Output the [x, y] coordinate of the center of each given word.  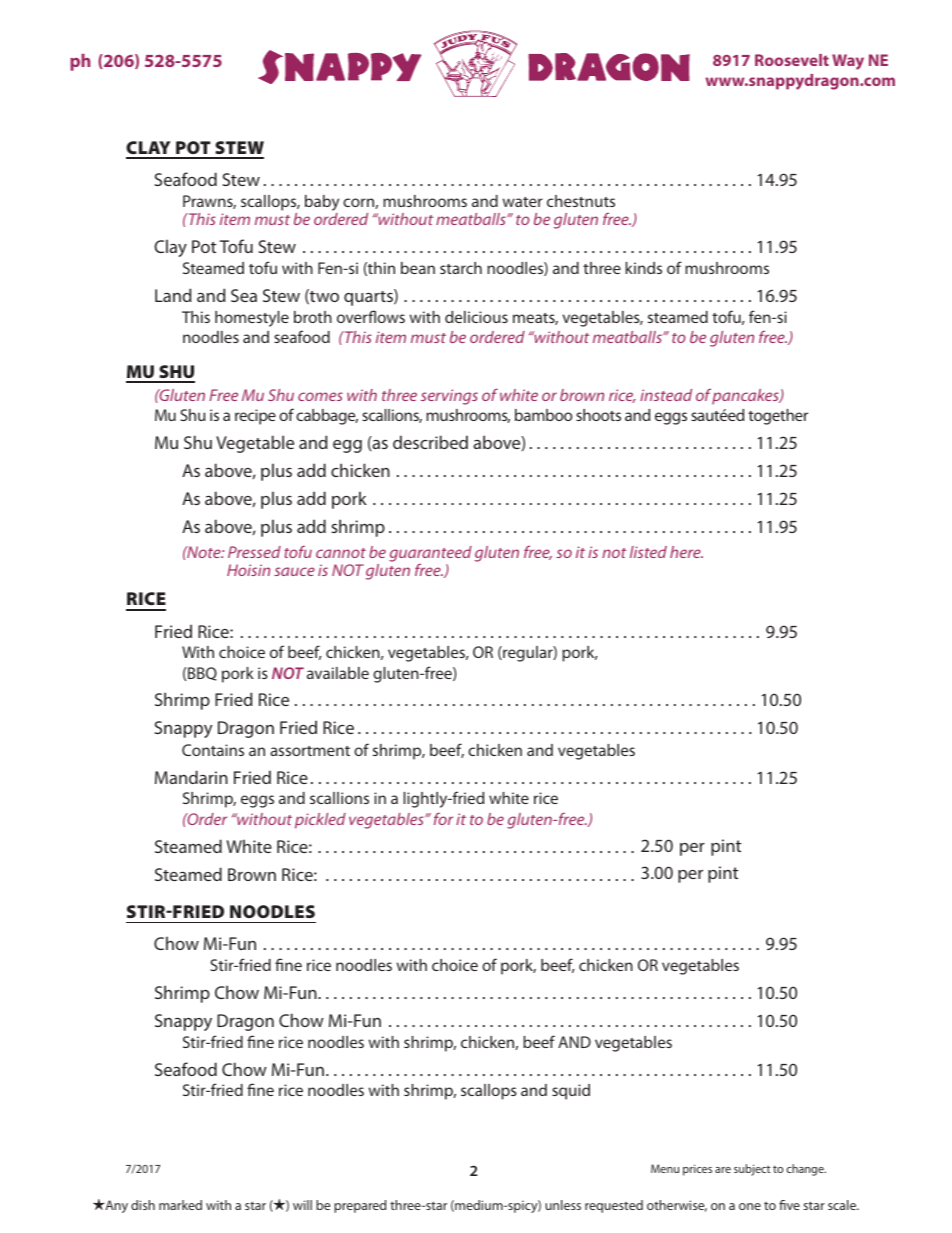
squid [571, 1092]
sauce [294, 571]
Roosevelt [792, 60]
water [523, 202]
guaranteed [430, 555]
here [686, 552]
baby [322, 203]
